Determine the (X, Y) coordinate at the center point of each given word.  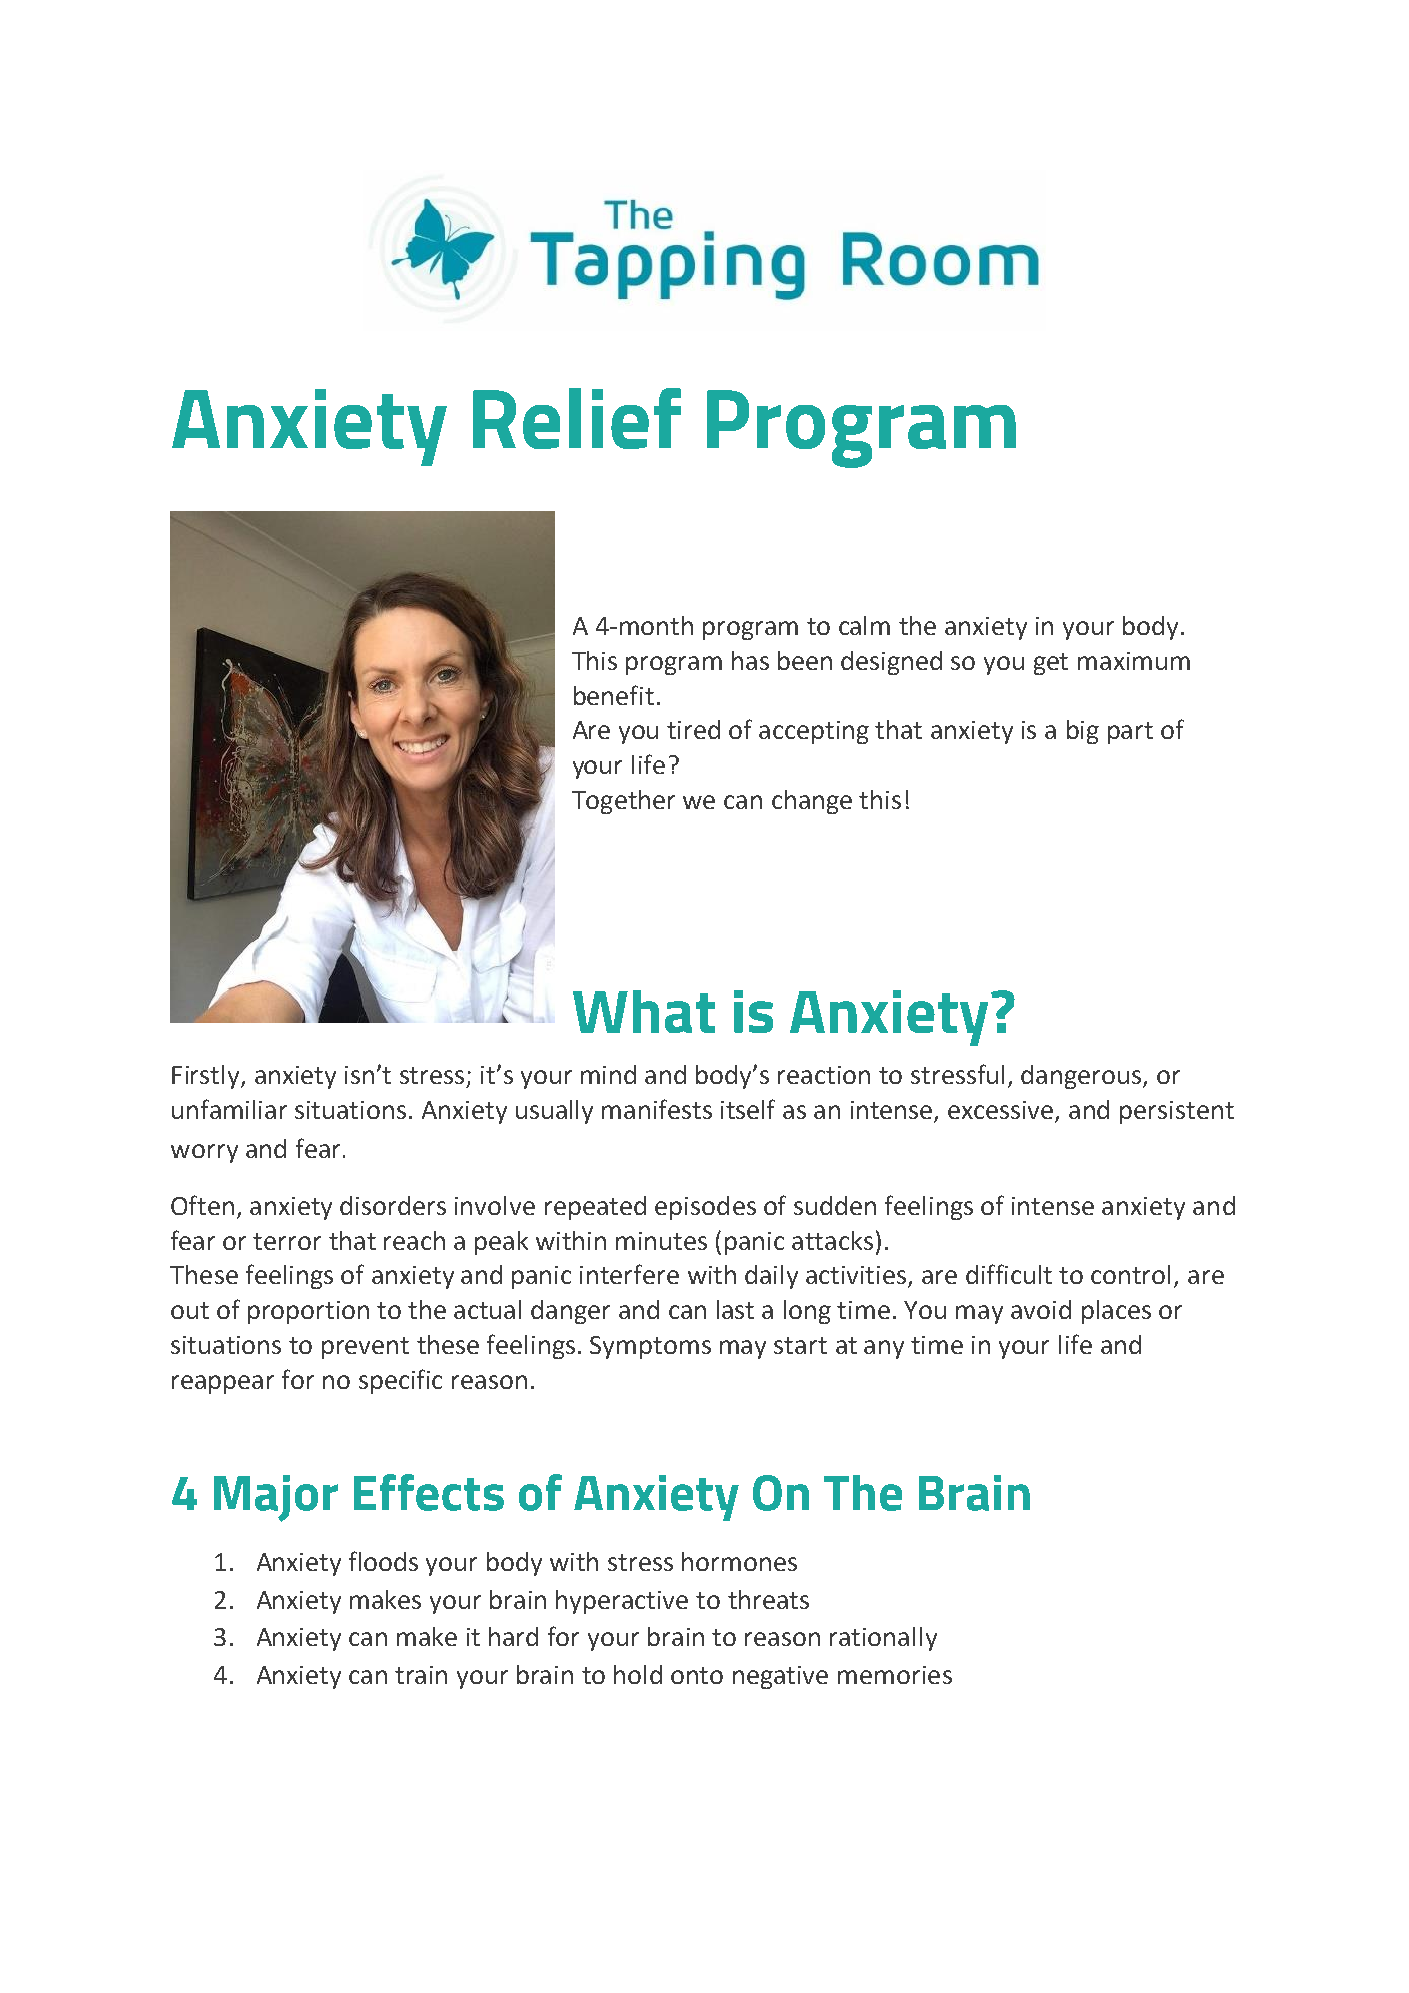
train (421, 1675)
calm (864, 625)
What (644, 1011)
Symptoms (650, 1347)
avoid (1041, 1309)
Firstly (207, 1077)
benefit (614, 695)
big (1083, 732)
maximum (1134, 661)
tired (693, 729)
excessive (1000, 1110)
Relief (577, 418)
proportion (308, 1312)
